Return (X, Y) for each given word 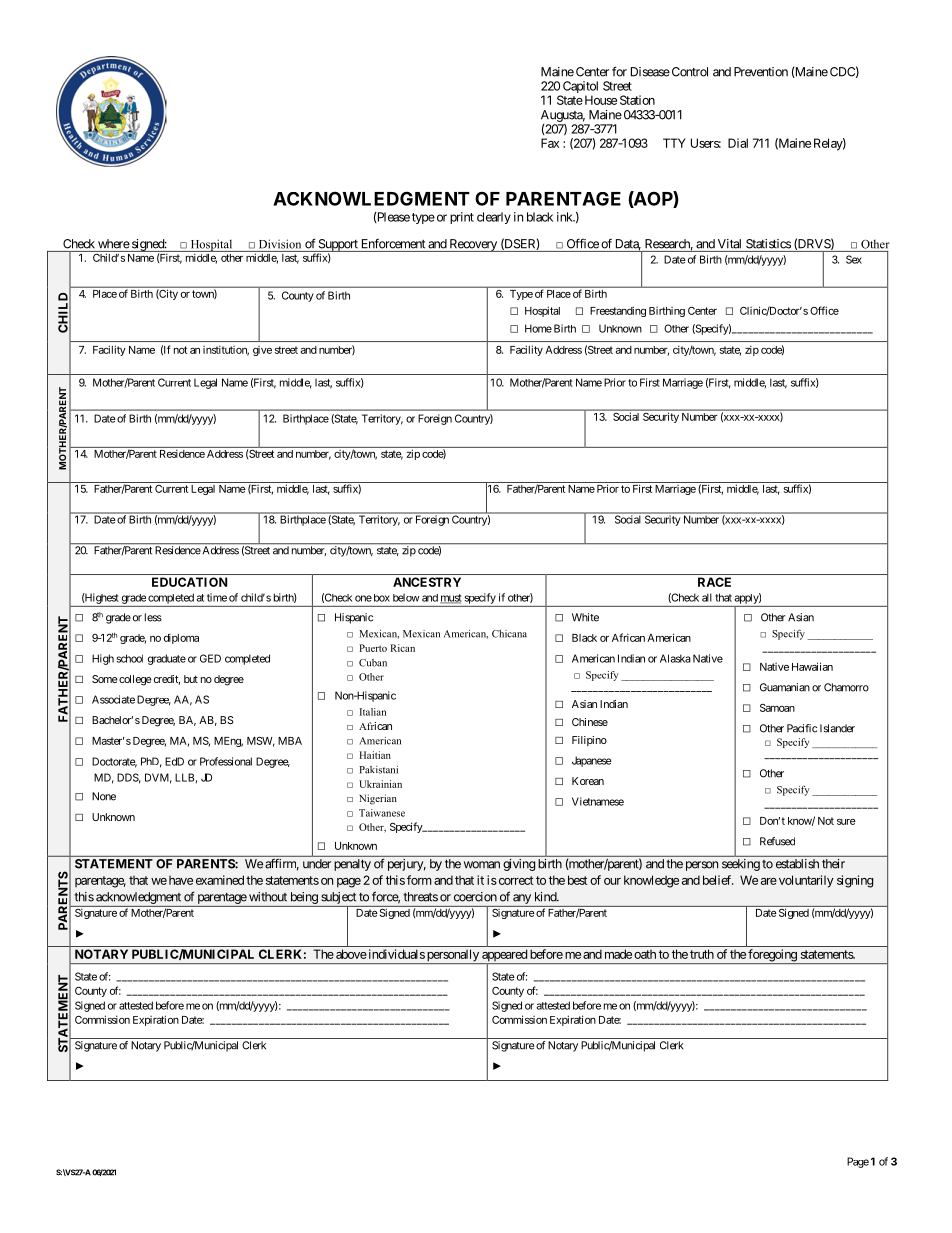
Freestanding (618, 311)
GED (210, 658)
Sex (854, 259)
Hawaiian (812, 666)
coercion (475, 897)
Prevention (761, 72)
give (262, 351)
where (114, 244)
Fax (550, 143)
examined (220, 880)
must (451, 599)
